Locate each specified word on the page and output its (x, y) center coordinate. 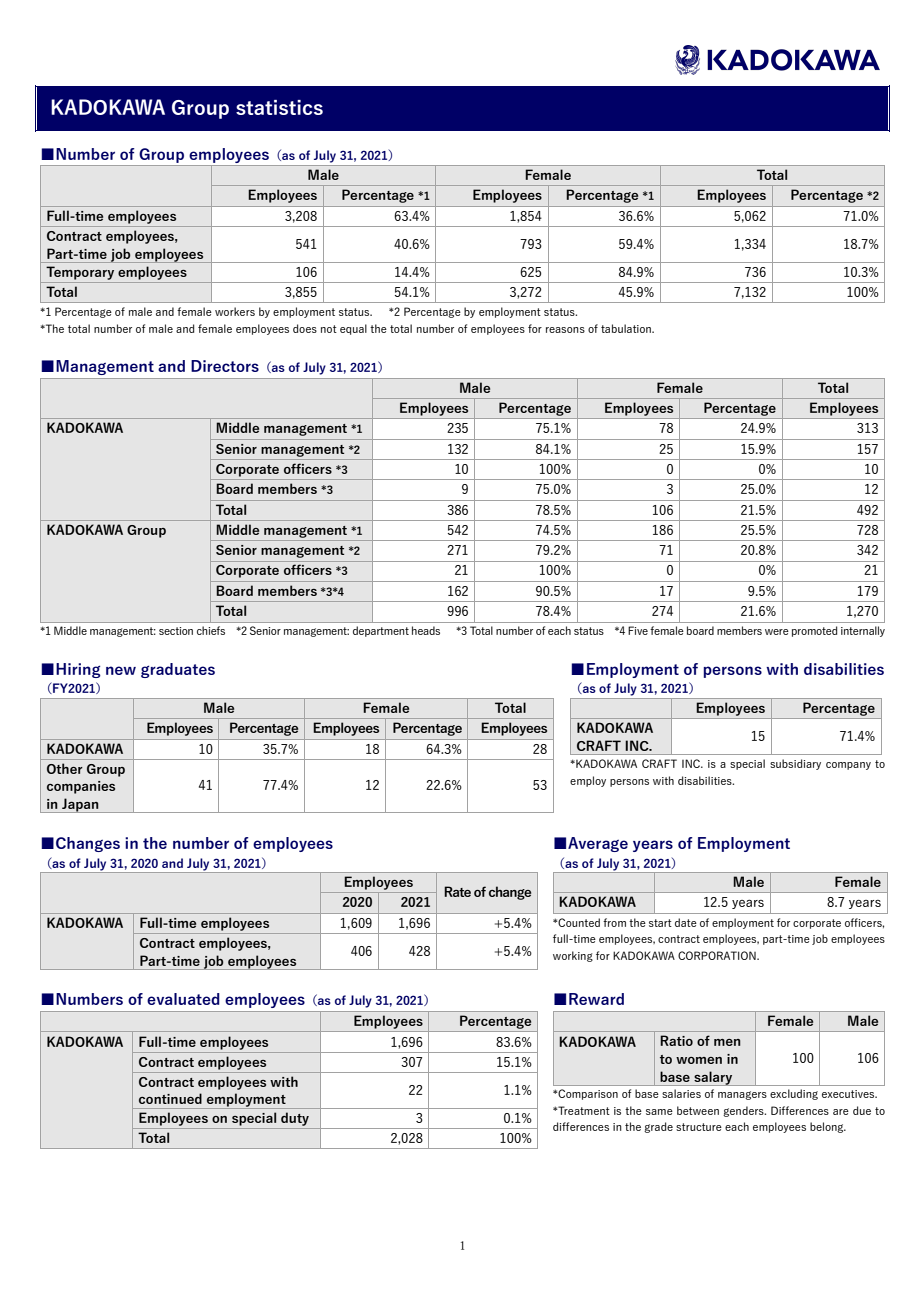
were (777, 632)
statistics (279, 107)
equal (353, 329)
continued (170, 1098)
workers (235, 311)
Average (598, 844)
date (686, 922)
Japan (80, 805)
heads (426, 630)
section (176, 631)
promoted (814, 631)
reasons (565, 330)
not (329, 329)
